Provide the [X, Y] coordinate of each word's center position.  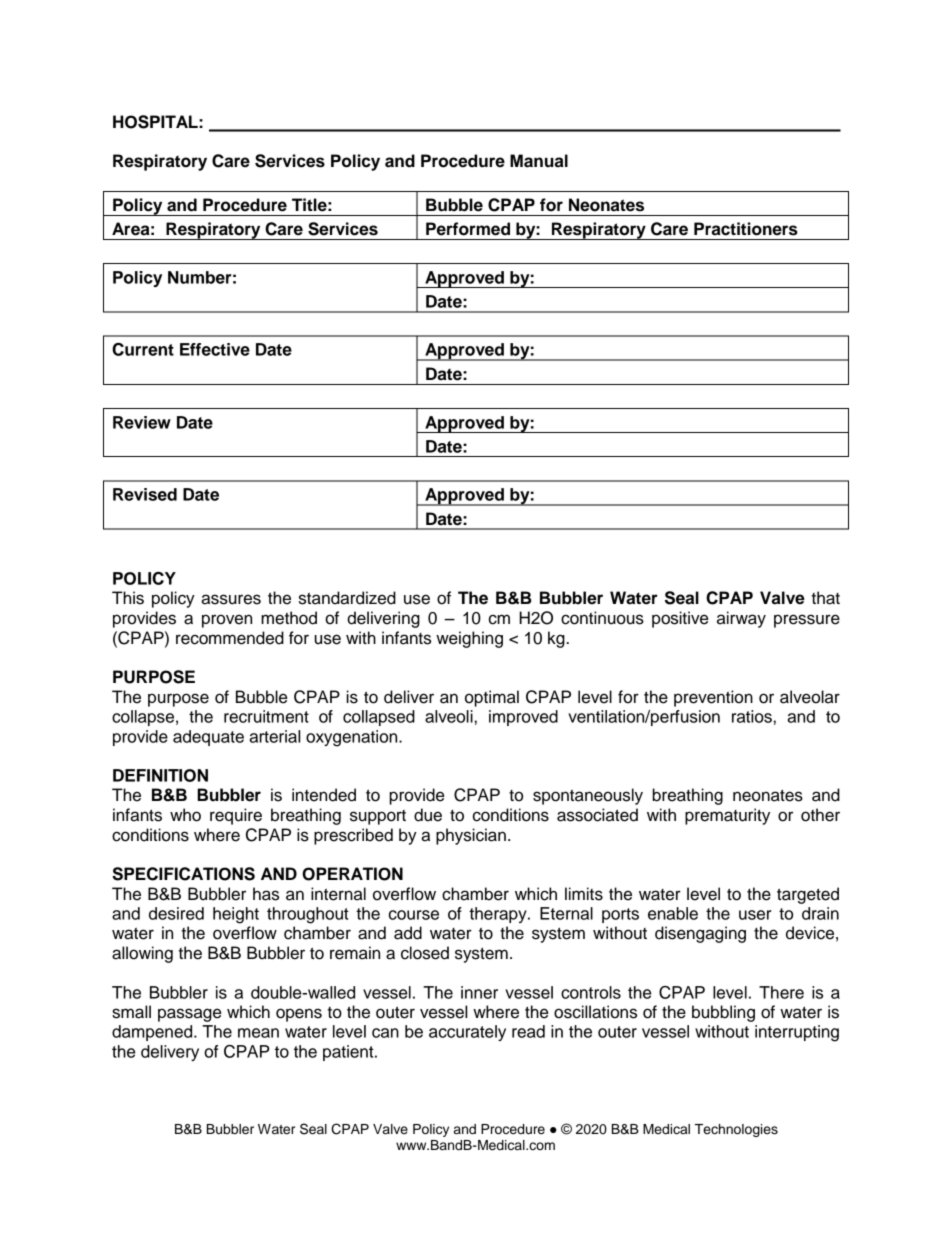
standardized [347, 598]
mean [258, 1033]
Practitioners [746, 229]
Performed [468, 229]
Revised [145, 494]
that [825, 598]
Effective [215, 349]
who [185, 815]
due [428, 815]
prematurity [727, 816]
